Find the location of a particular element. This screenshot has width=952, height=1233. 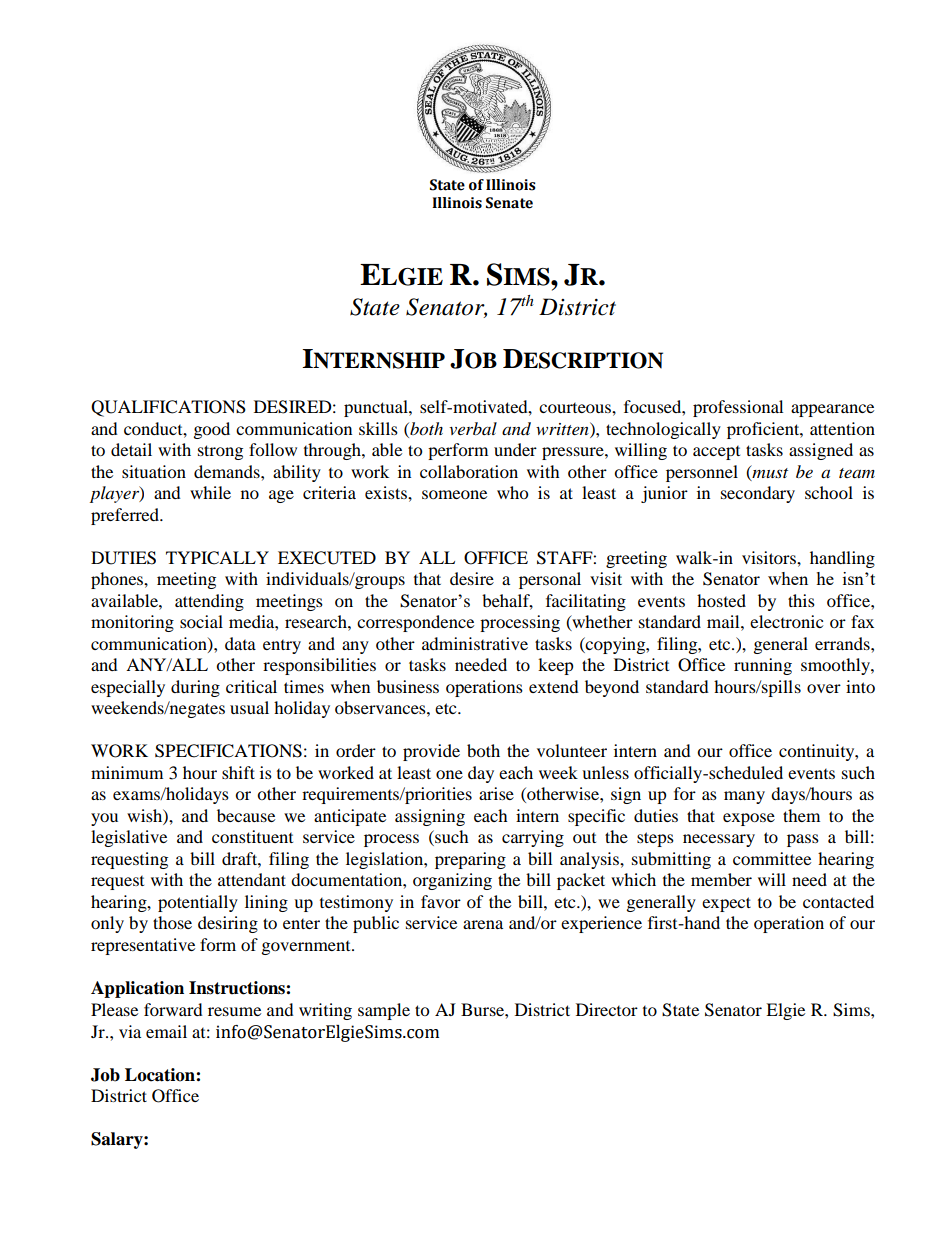

accept is located at coordinates (716, 453).
